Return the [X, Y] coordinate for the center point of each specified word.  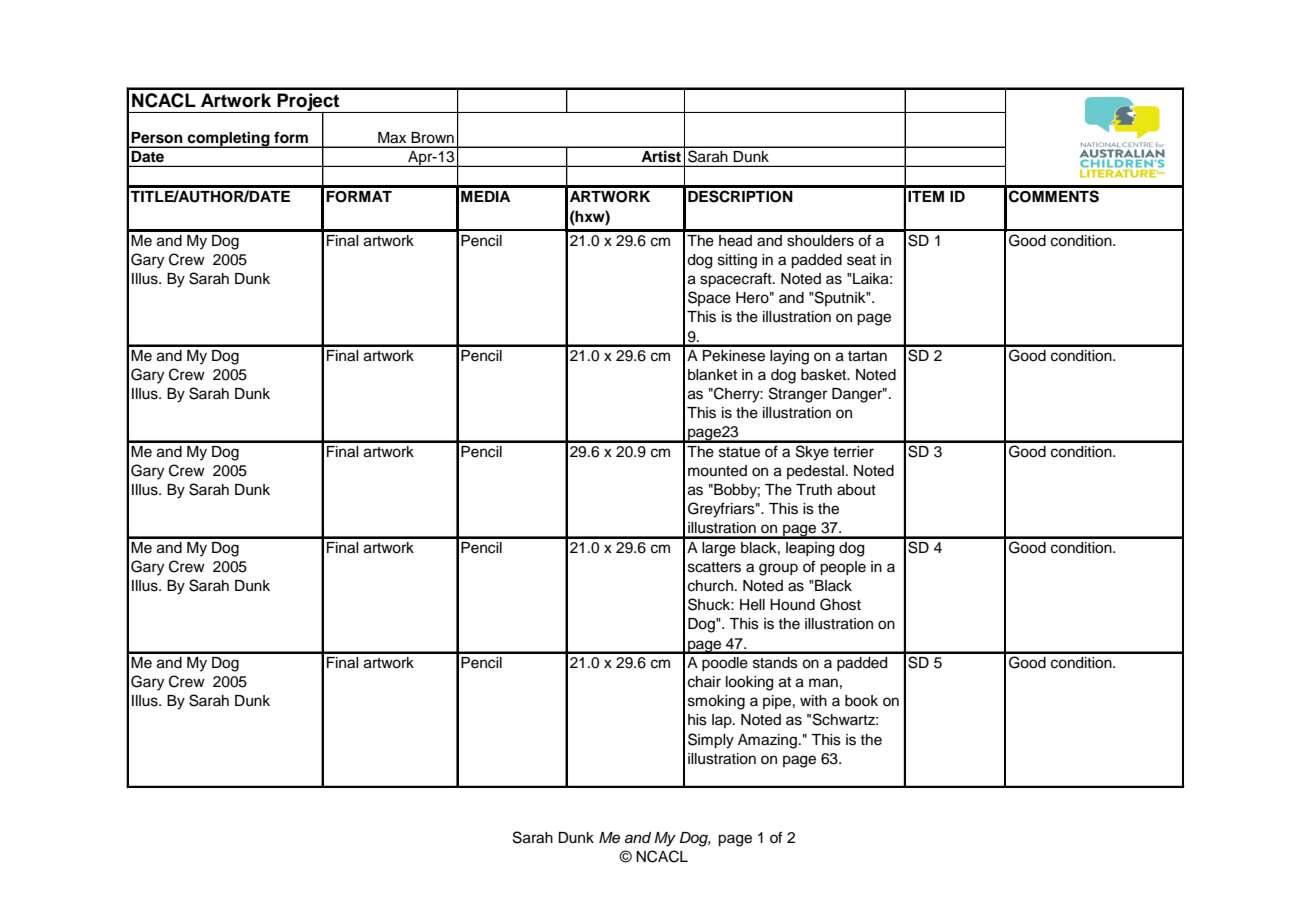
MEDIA [485, 196]
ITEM [926, 196]
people [843, 568]
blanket [712, 375]
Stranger [798, 395]
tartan [867, 356]
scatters [714, 567]
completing [229, 139]
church [710, 586]
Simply [711, 741]
